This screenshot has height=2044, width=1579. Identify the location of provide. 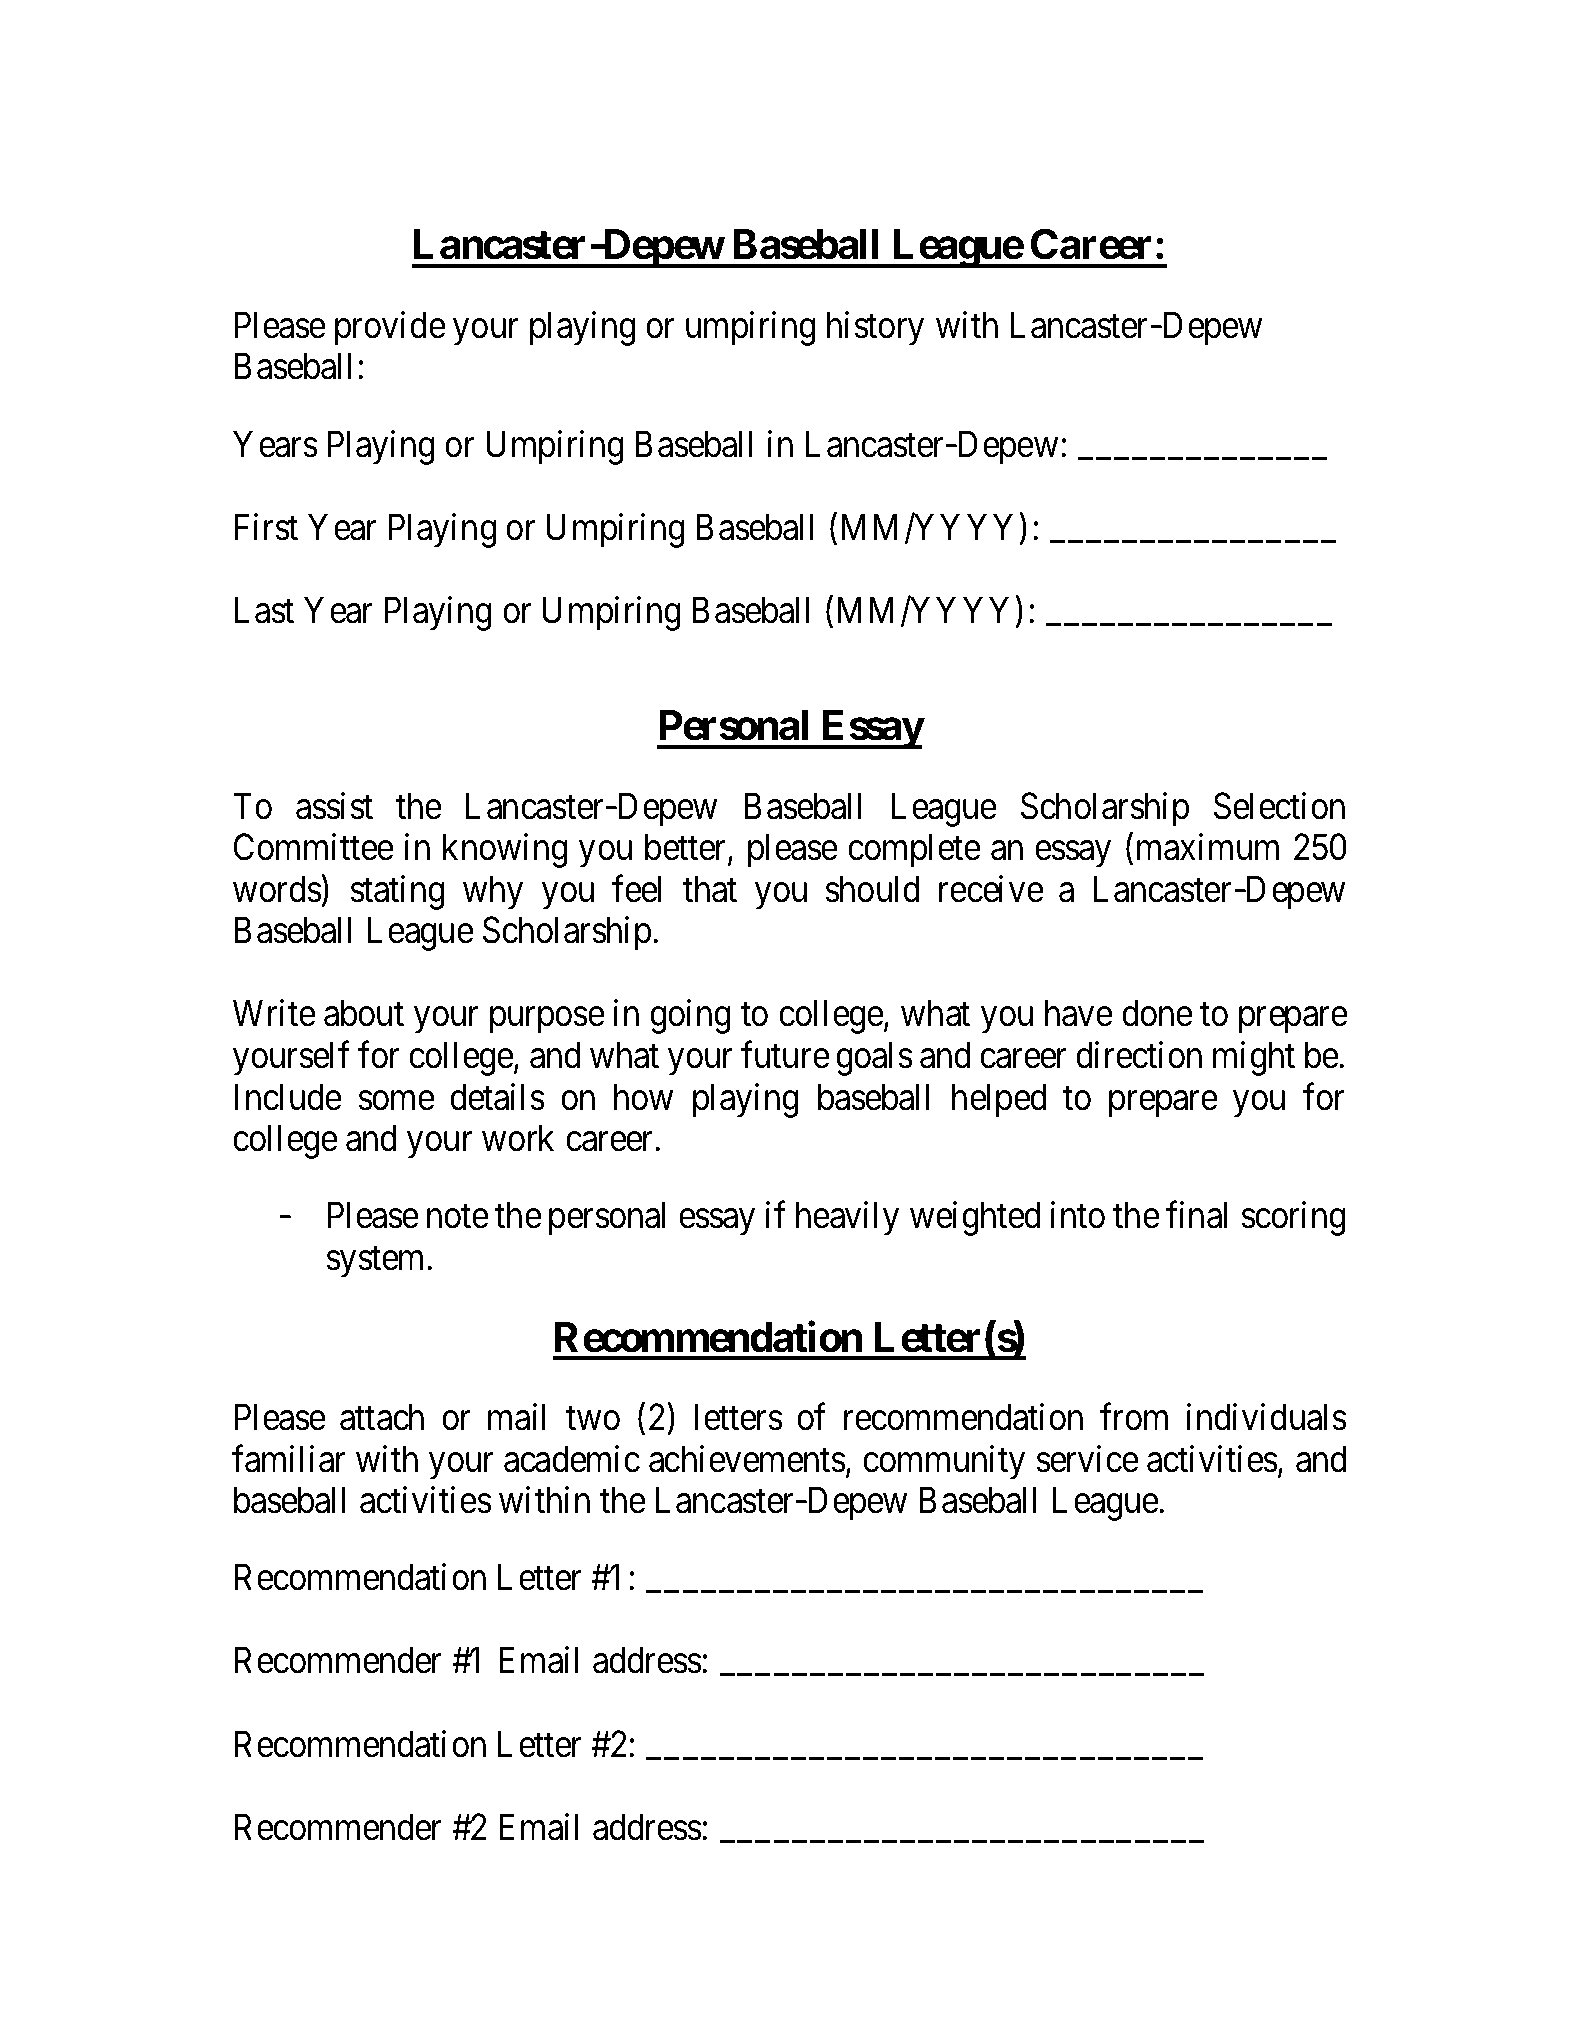
(390, 328).
